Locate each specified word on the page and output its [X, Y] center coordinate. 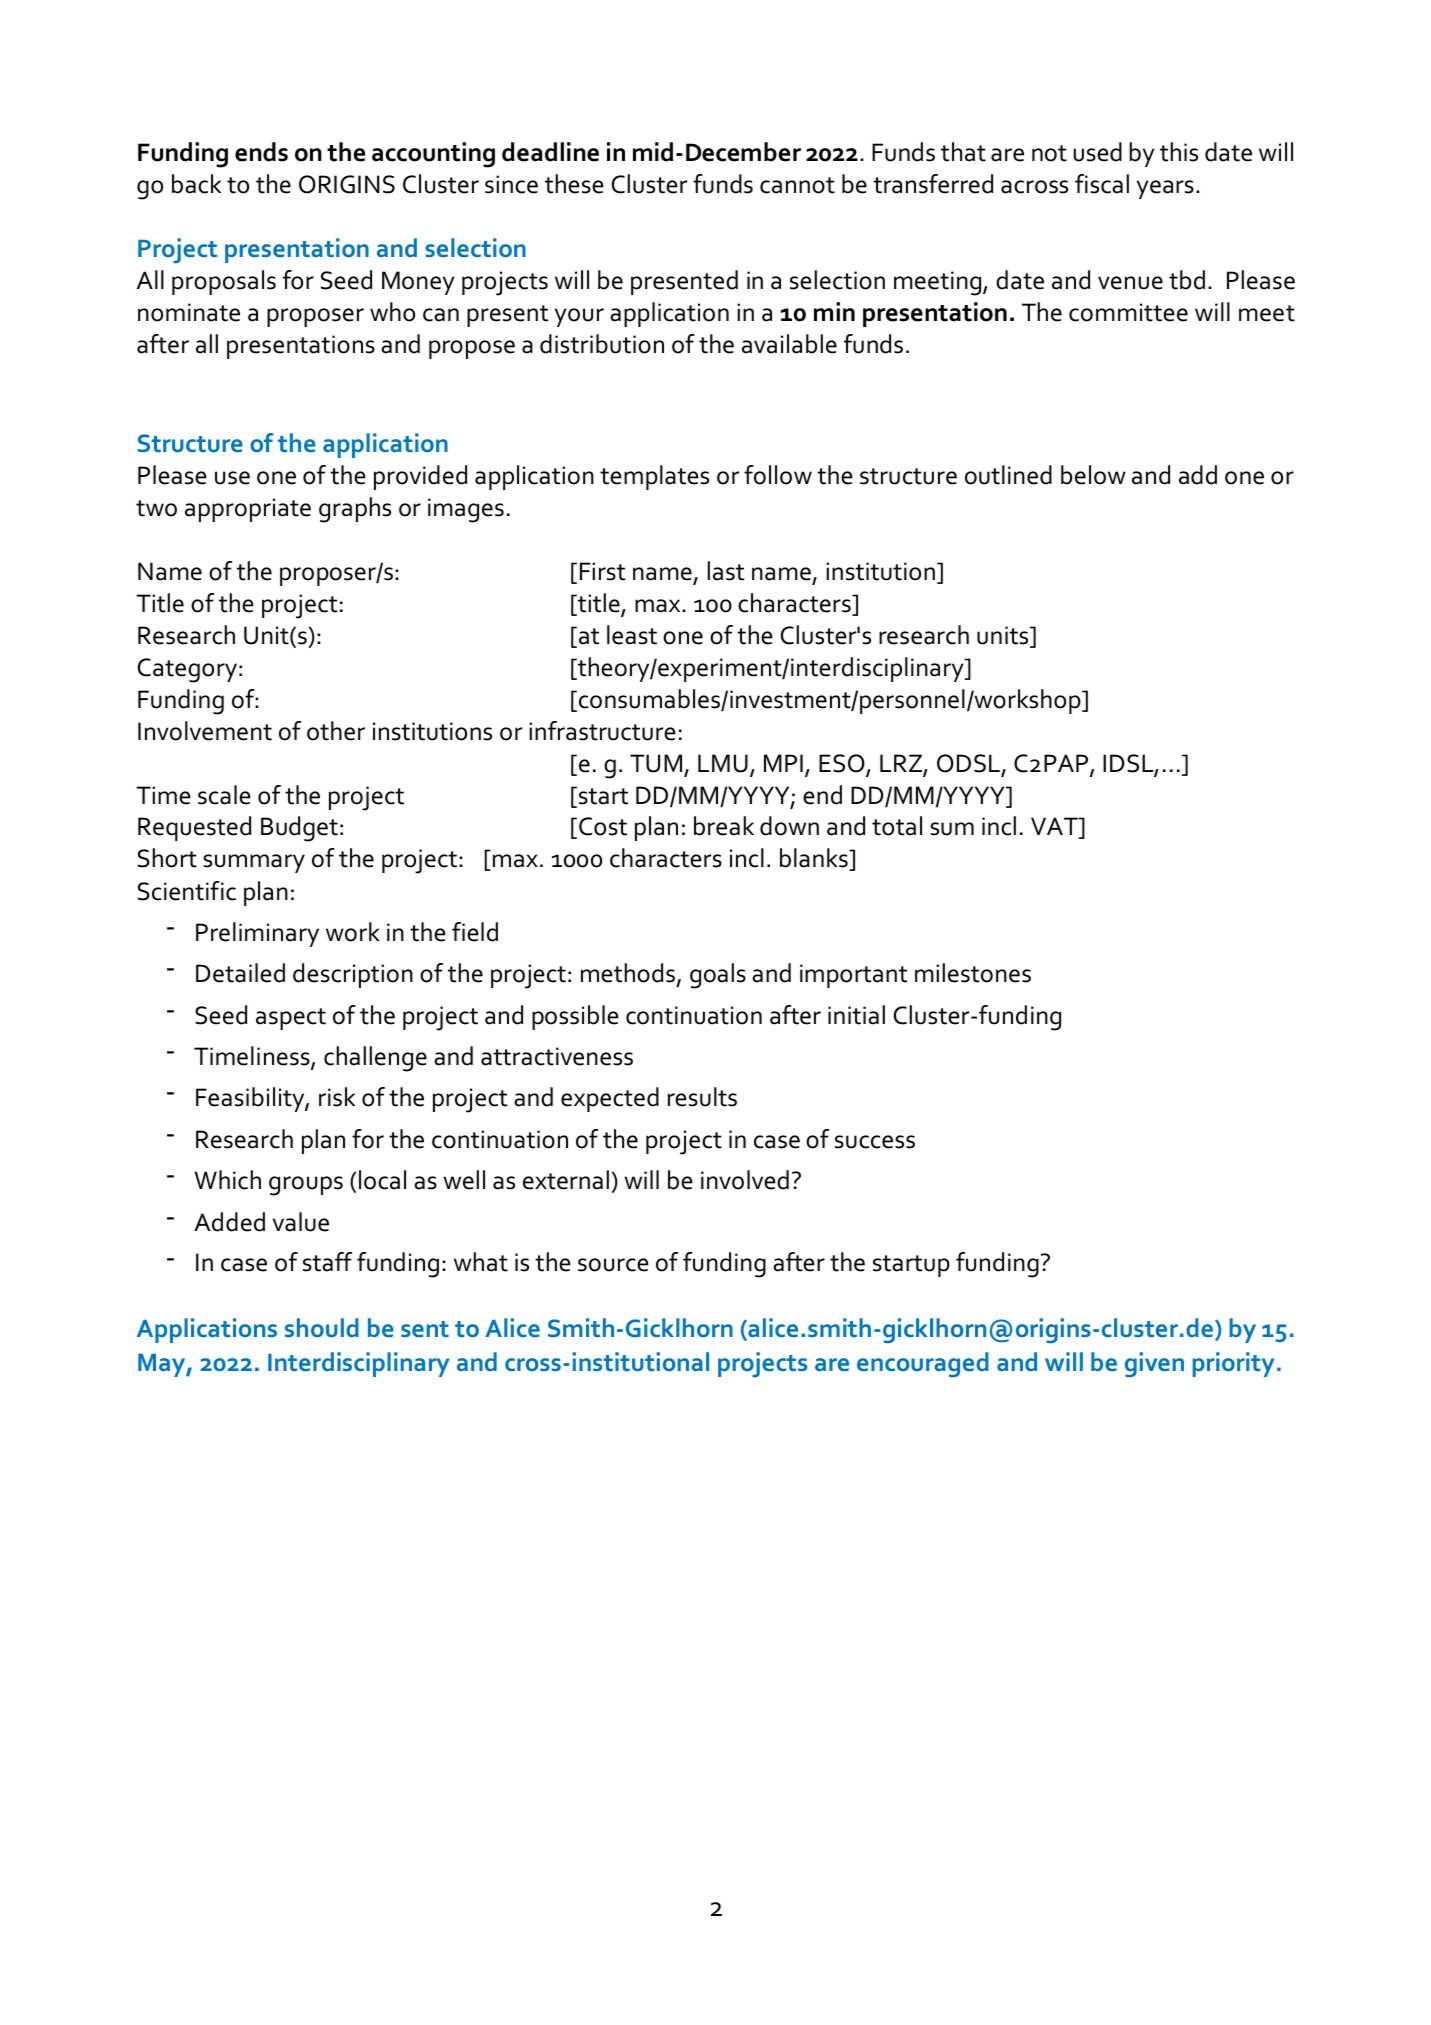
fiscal [1102, 184]
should [322, 1327]
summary [254, 863]
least [632, 635]
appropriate [248, 510]
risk [337, 1097]
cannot [797, 185]
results [702, 1097]
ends [261, 152]
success [875, 1142]
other [336, 731]
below [1093, 475]
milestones [973, 973]
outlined [1008, 475]
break [724, 826]
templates [654, 477]
